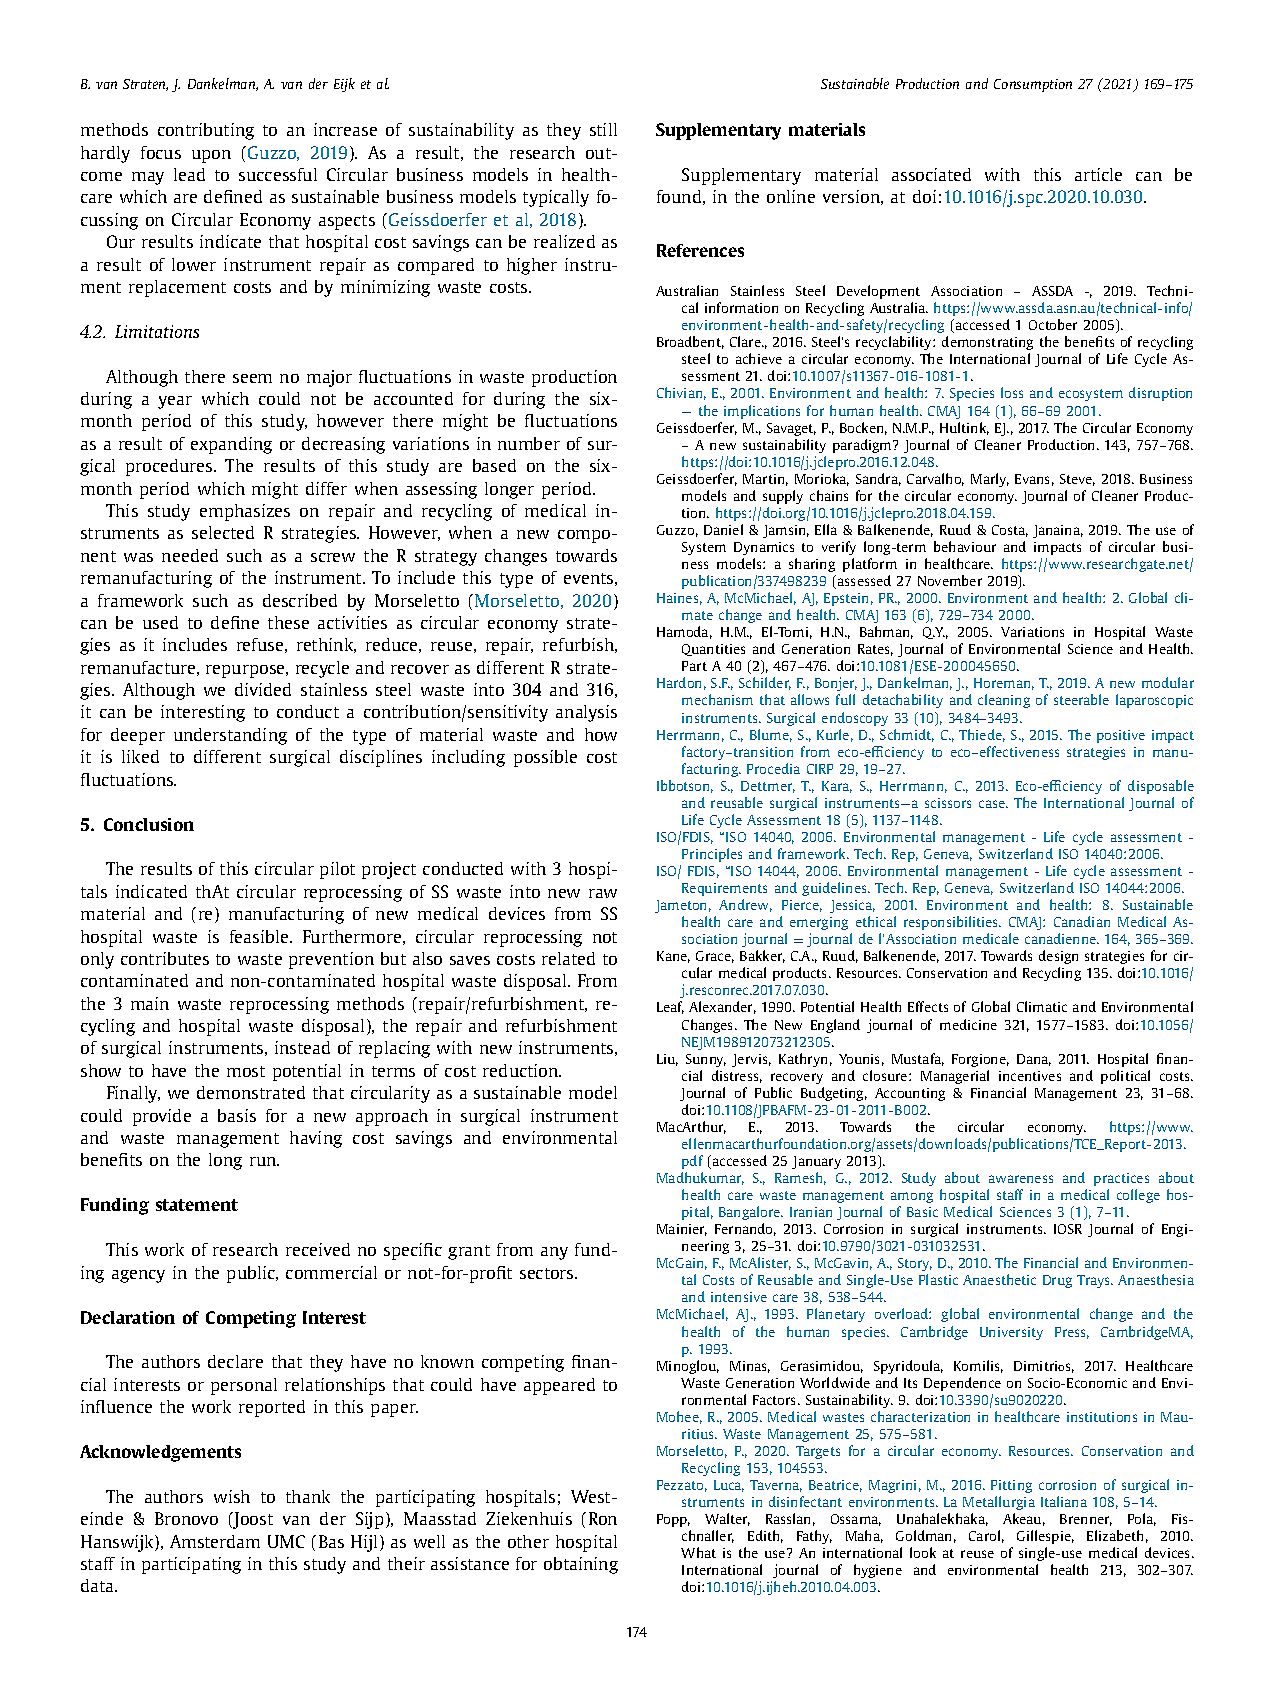 The image size is (1274, 1699). I want to click on raw, so click(603, 893).
